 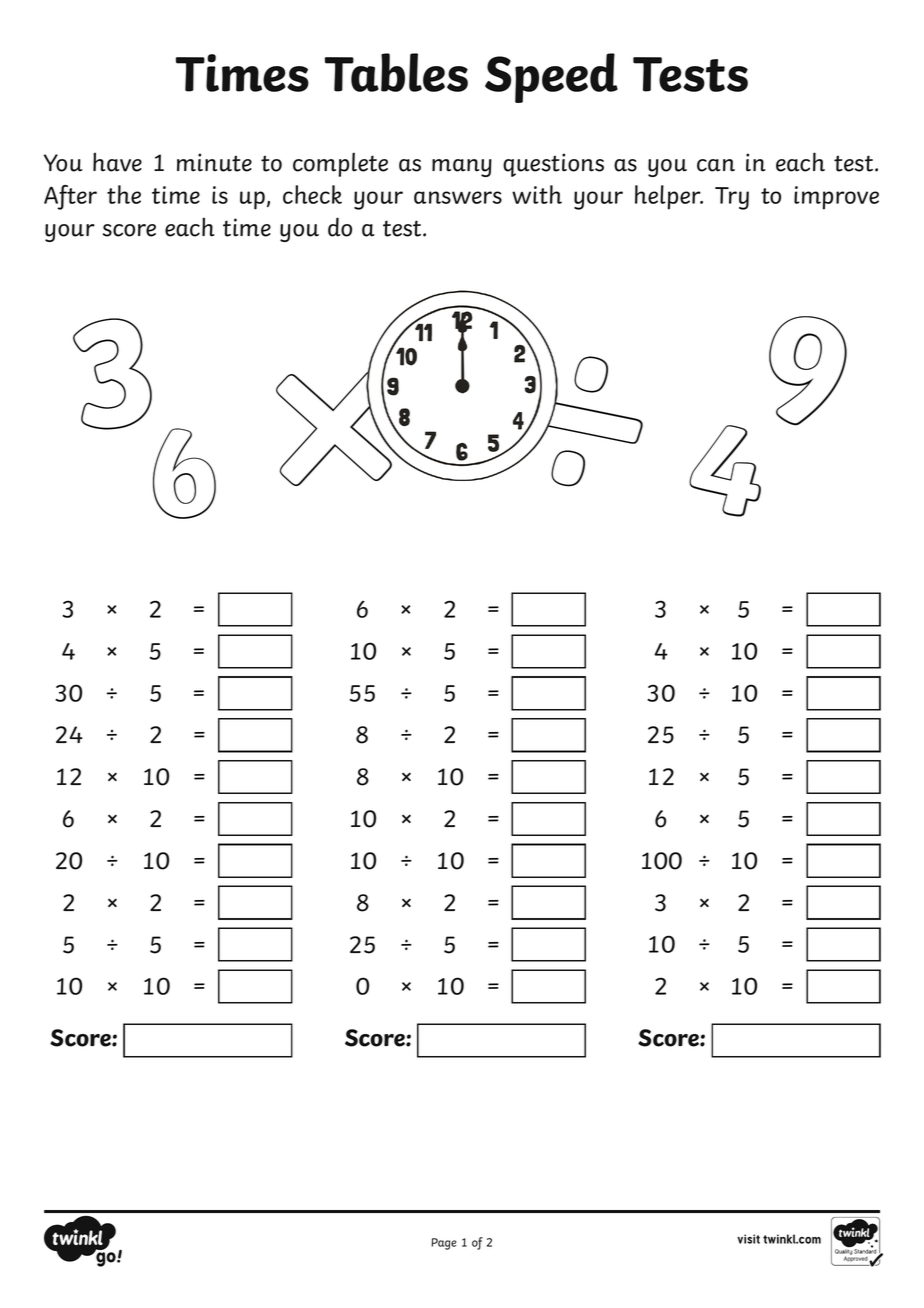 What do you see at coordinates (669, 197) in the screenshot?
I see `helper` at bounding box center [669, 197].
